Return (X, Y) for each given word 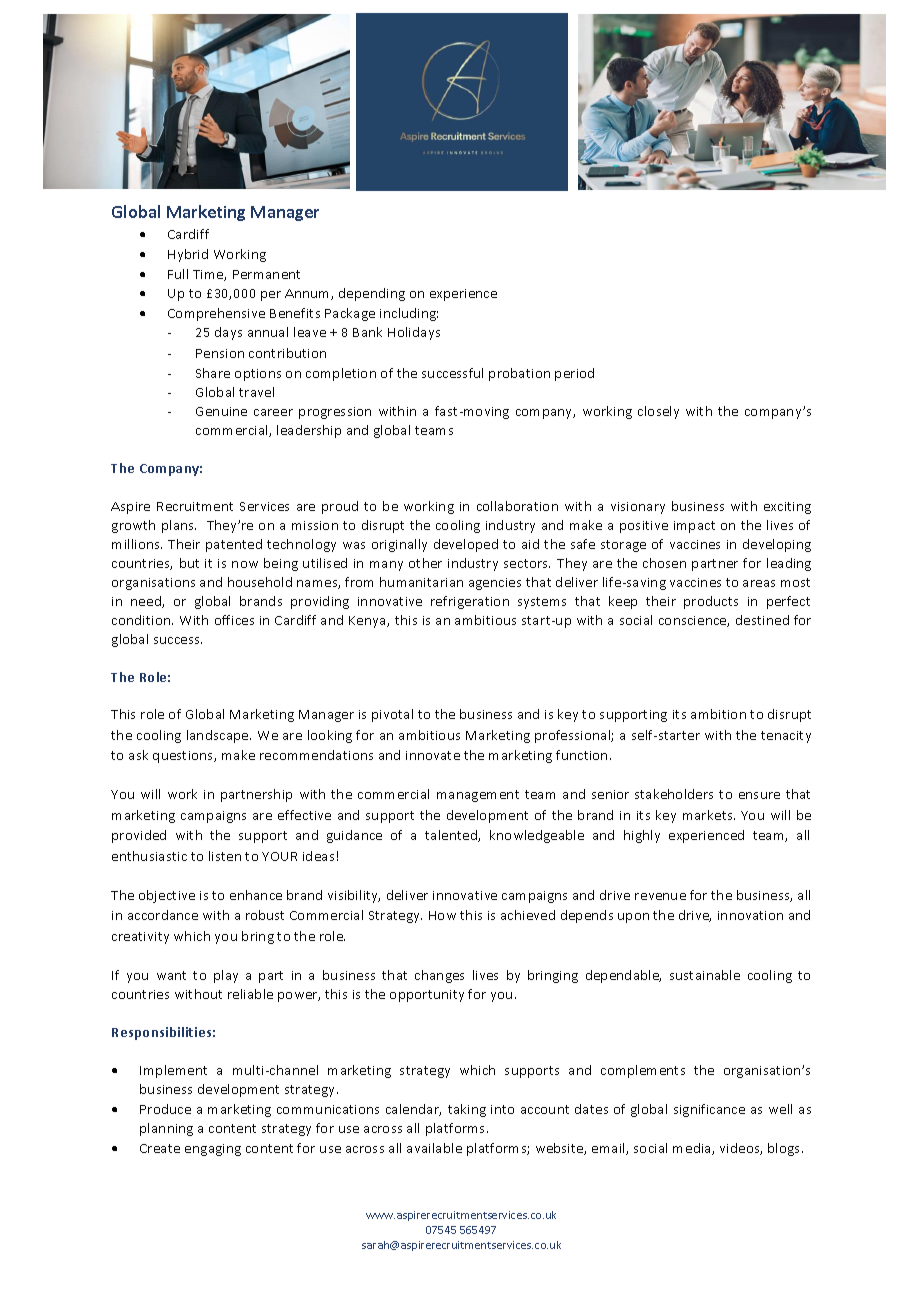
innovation (750, 915)
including (409, 314)
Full (178, 274)
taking (467, 1110)
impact (694, 527)
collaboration (517, 506)
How (442, 915)
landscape (219, 736)
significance (709, 1110)
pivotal (392, 715)
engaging (213, 1150)
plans (179, 526)
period (574, 374)
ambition (718, 714)
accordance (163, 915)
